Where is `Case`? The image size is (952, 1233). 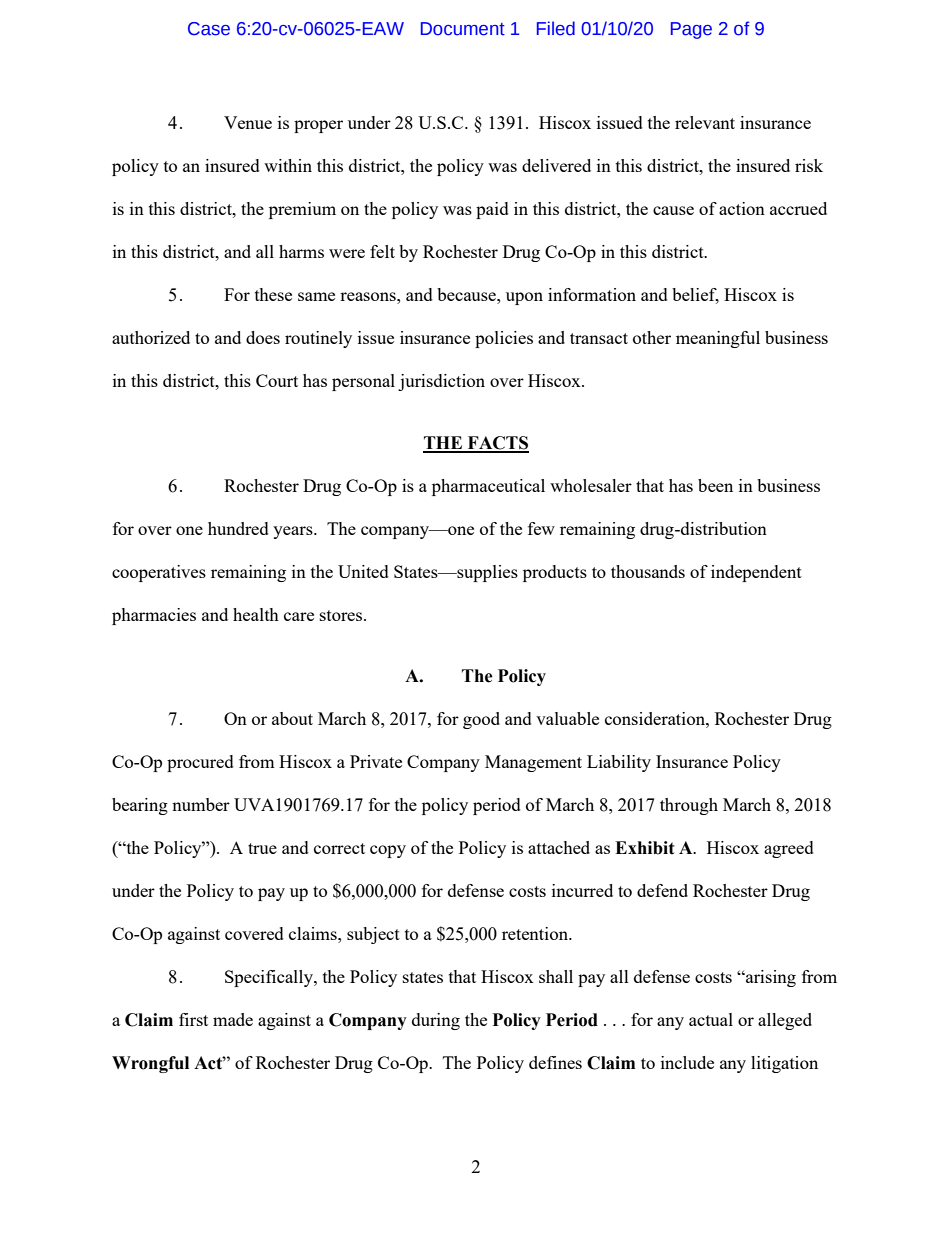 Case is located at coordinates (209, 29).
